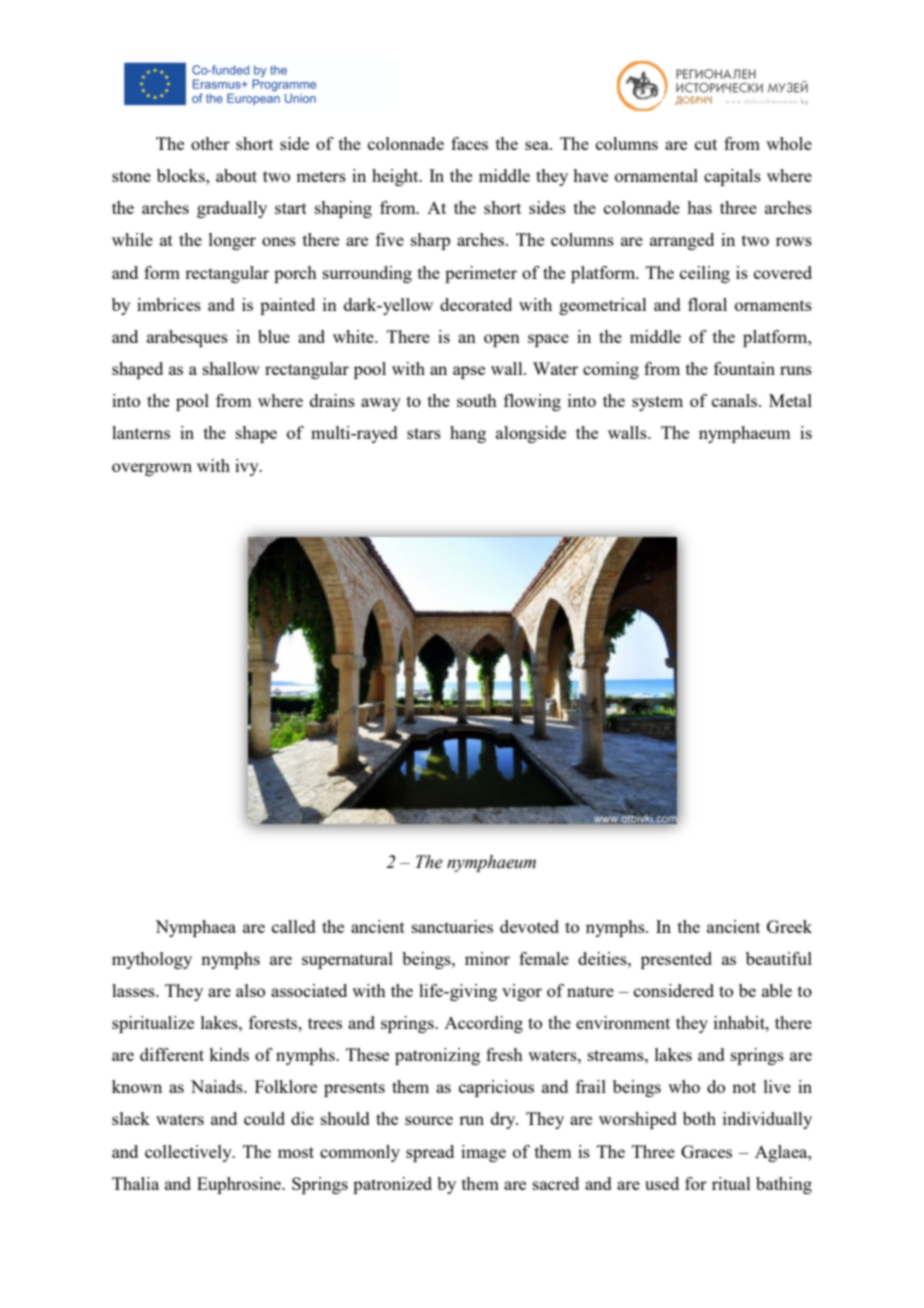  Describe the element at coordinates (231, 368) in the screenshot. I see `shallow` at that location.
